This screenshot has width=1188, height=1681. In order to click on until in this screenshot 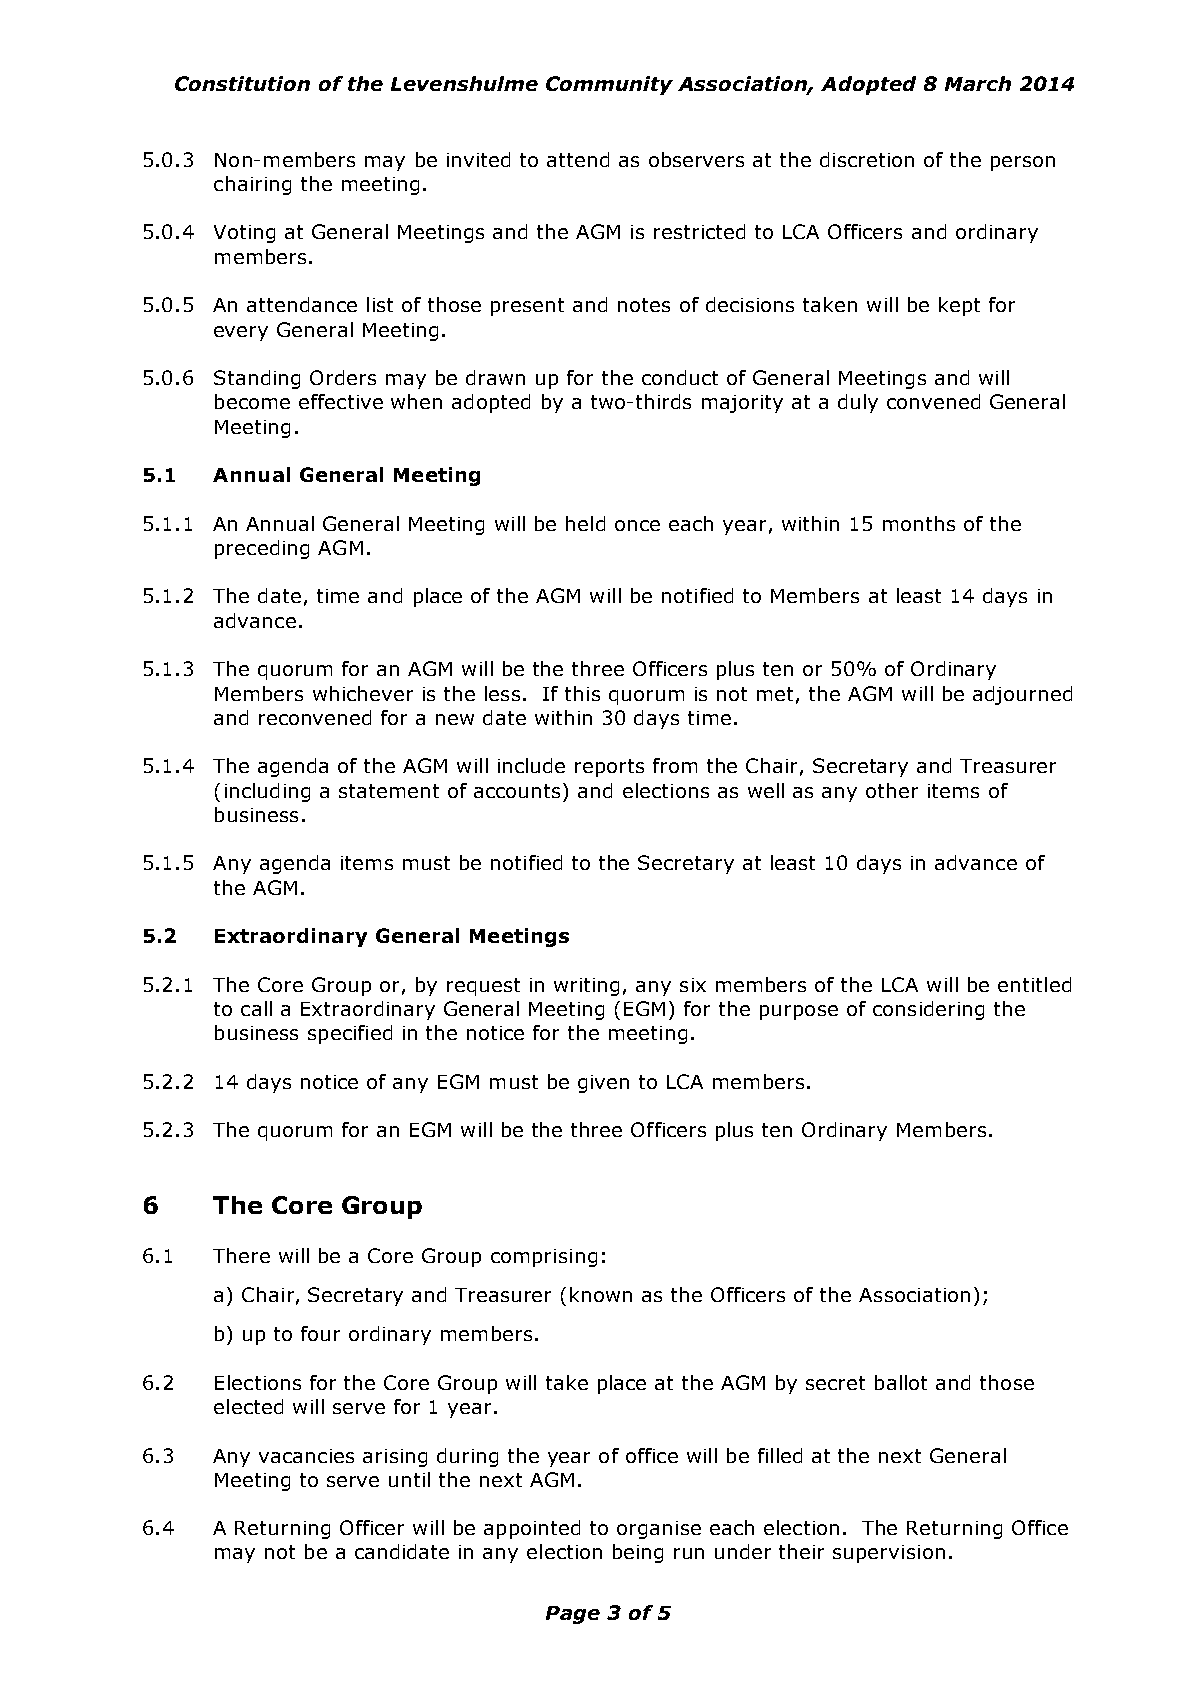, I will do `click(409, 1479)`.
